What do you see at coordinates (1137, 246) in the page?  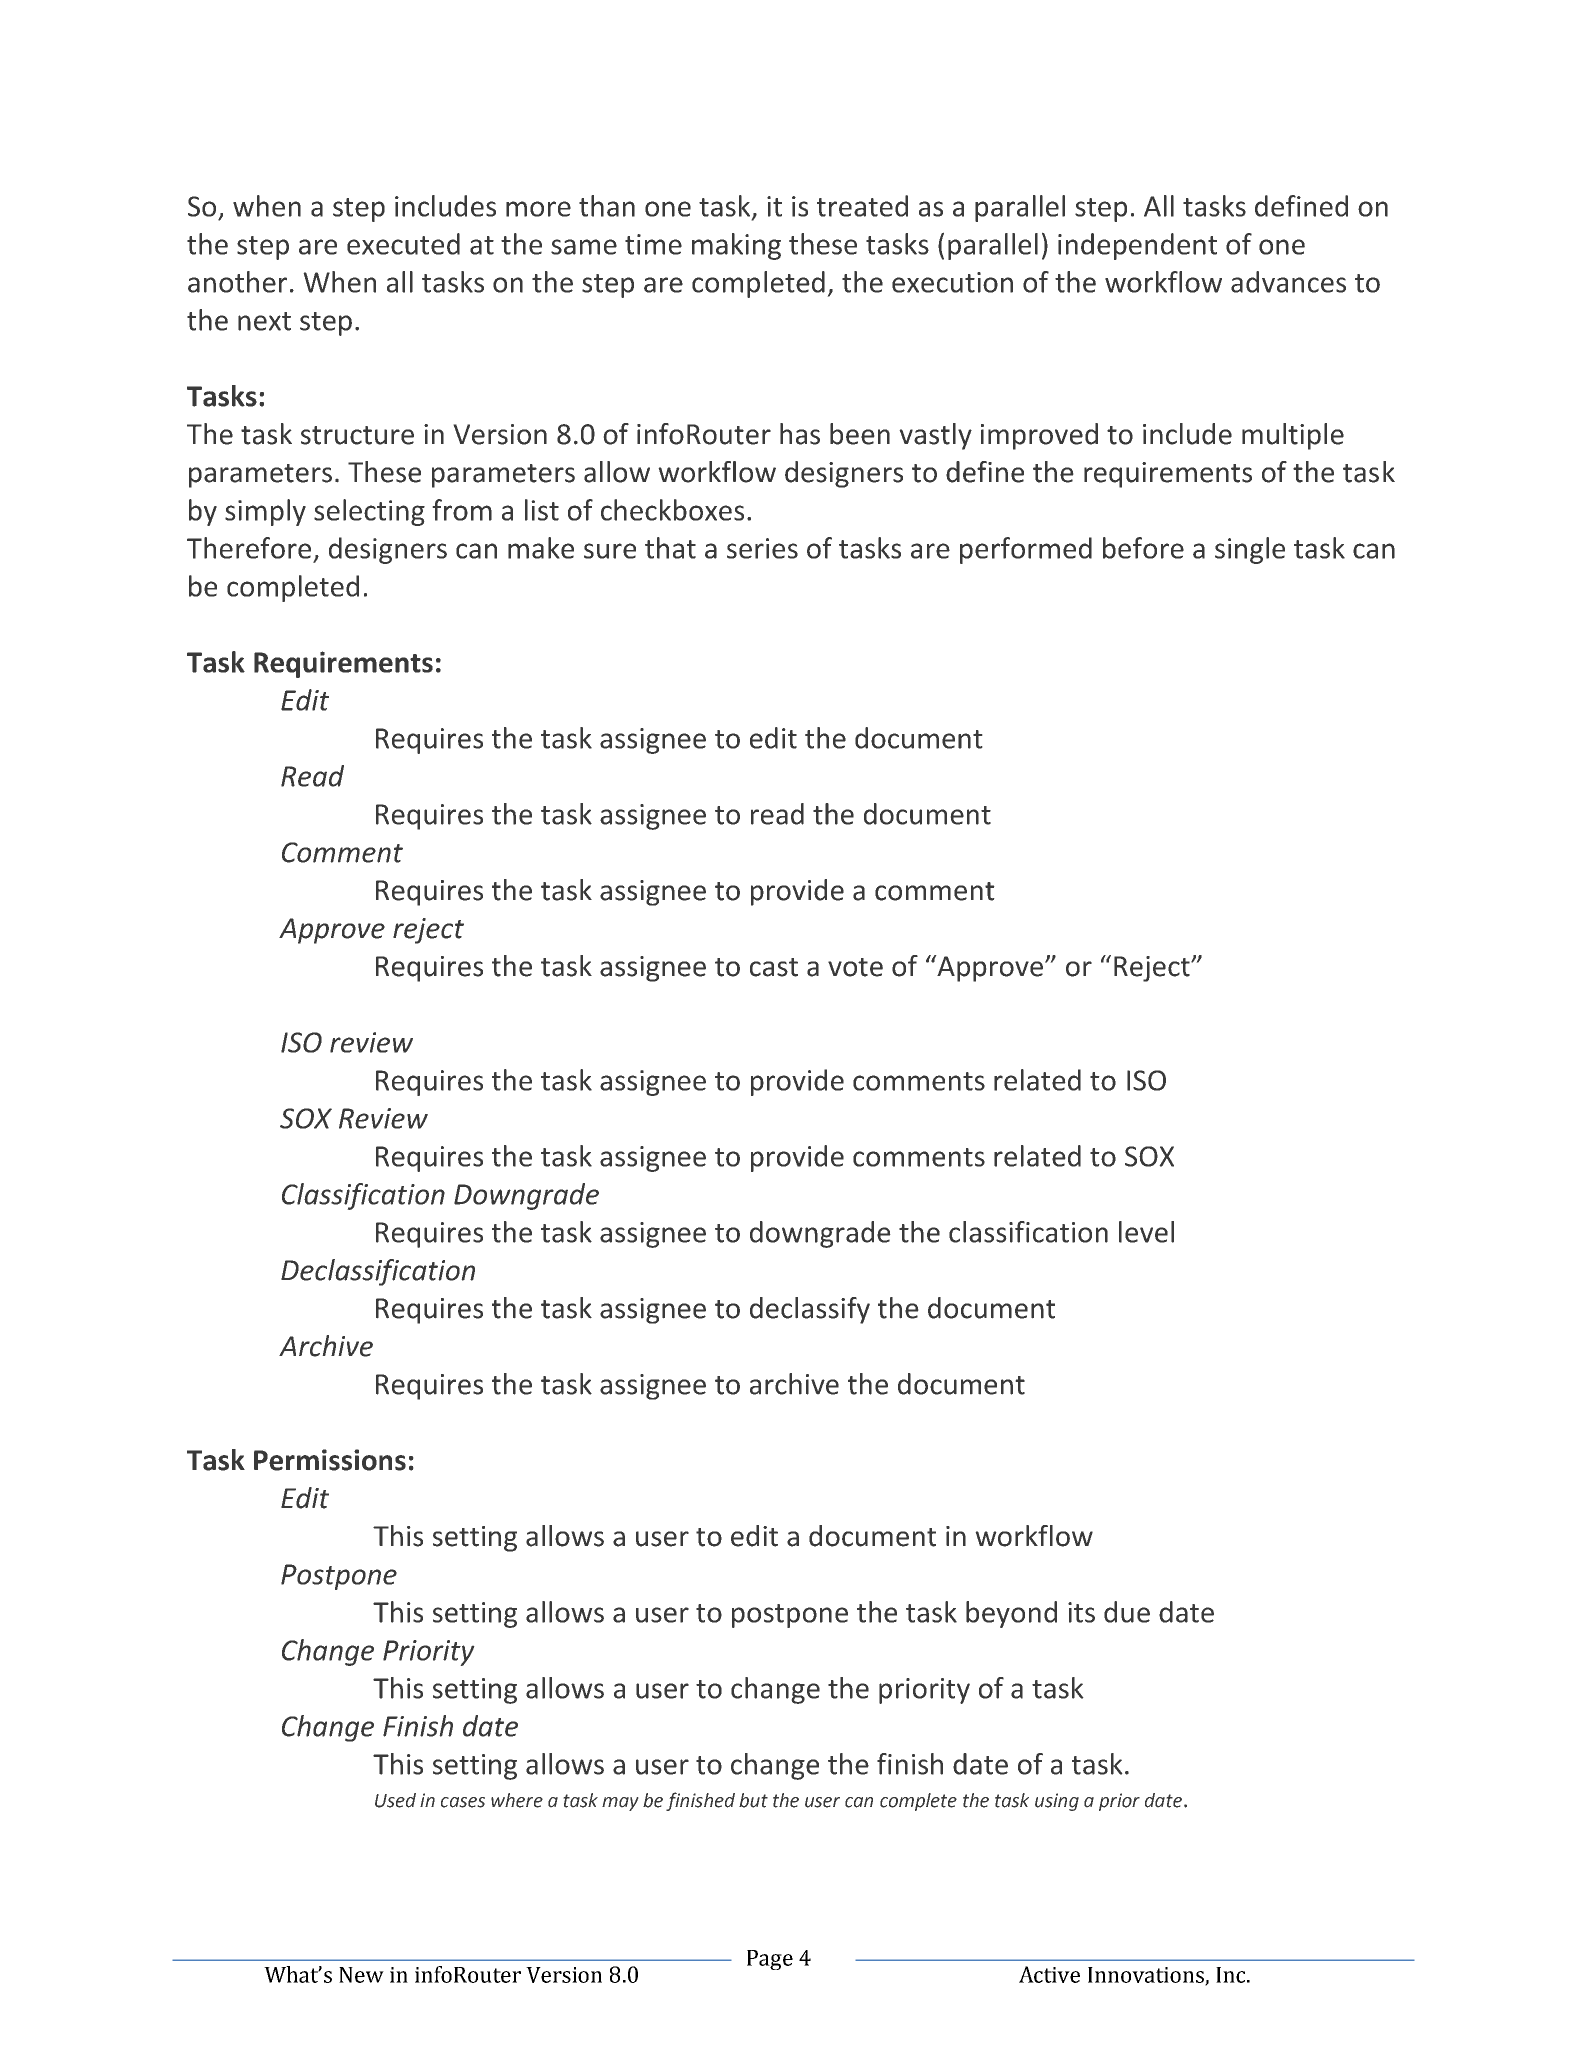 I see `independent` at bounding box center [1137, 246].
